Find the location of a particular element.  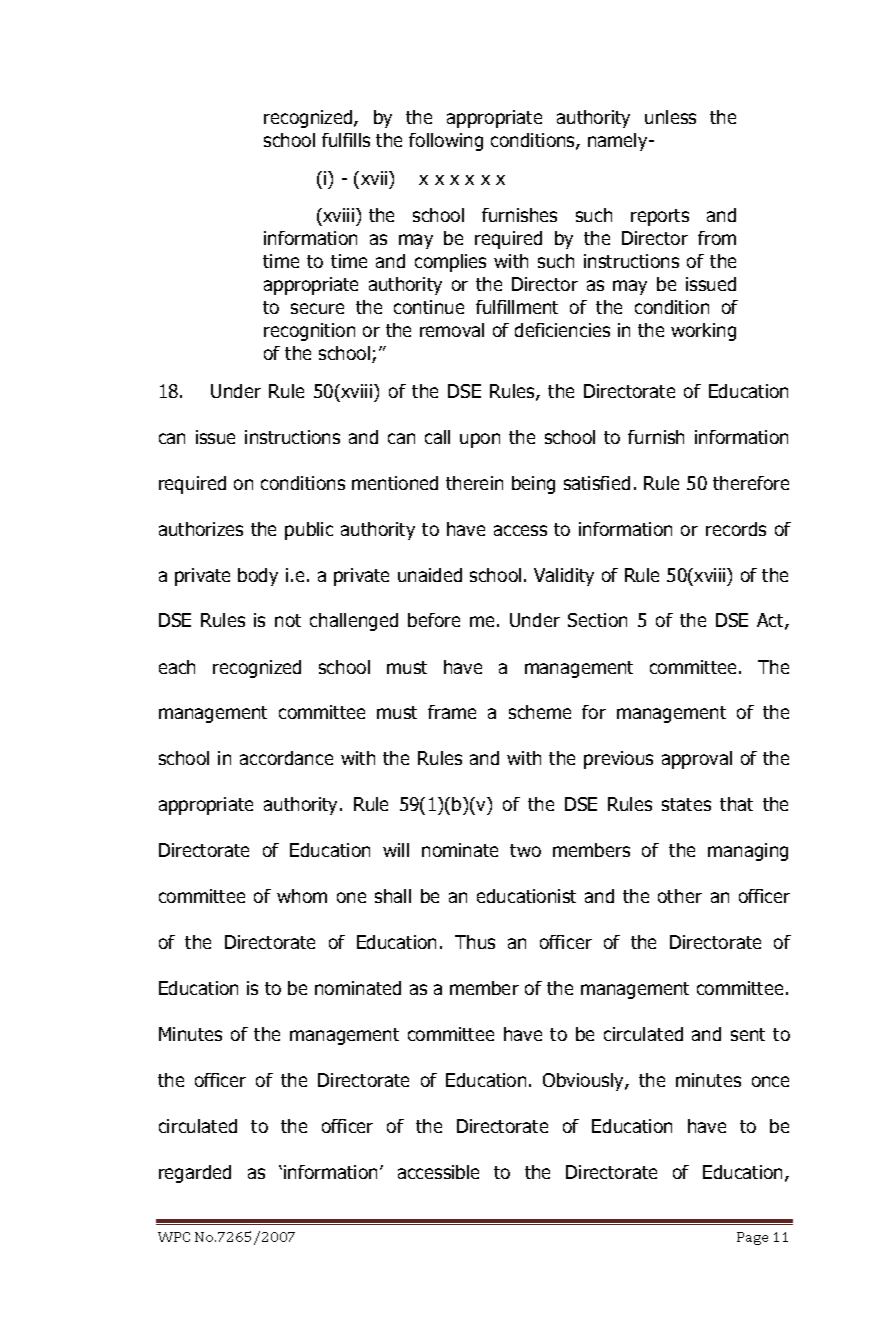

other is located at coordinates (680, 896).
